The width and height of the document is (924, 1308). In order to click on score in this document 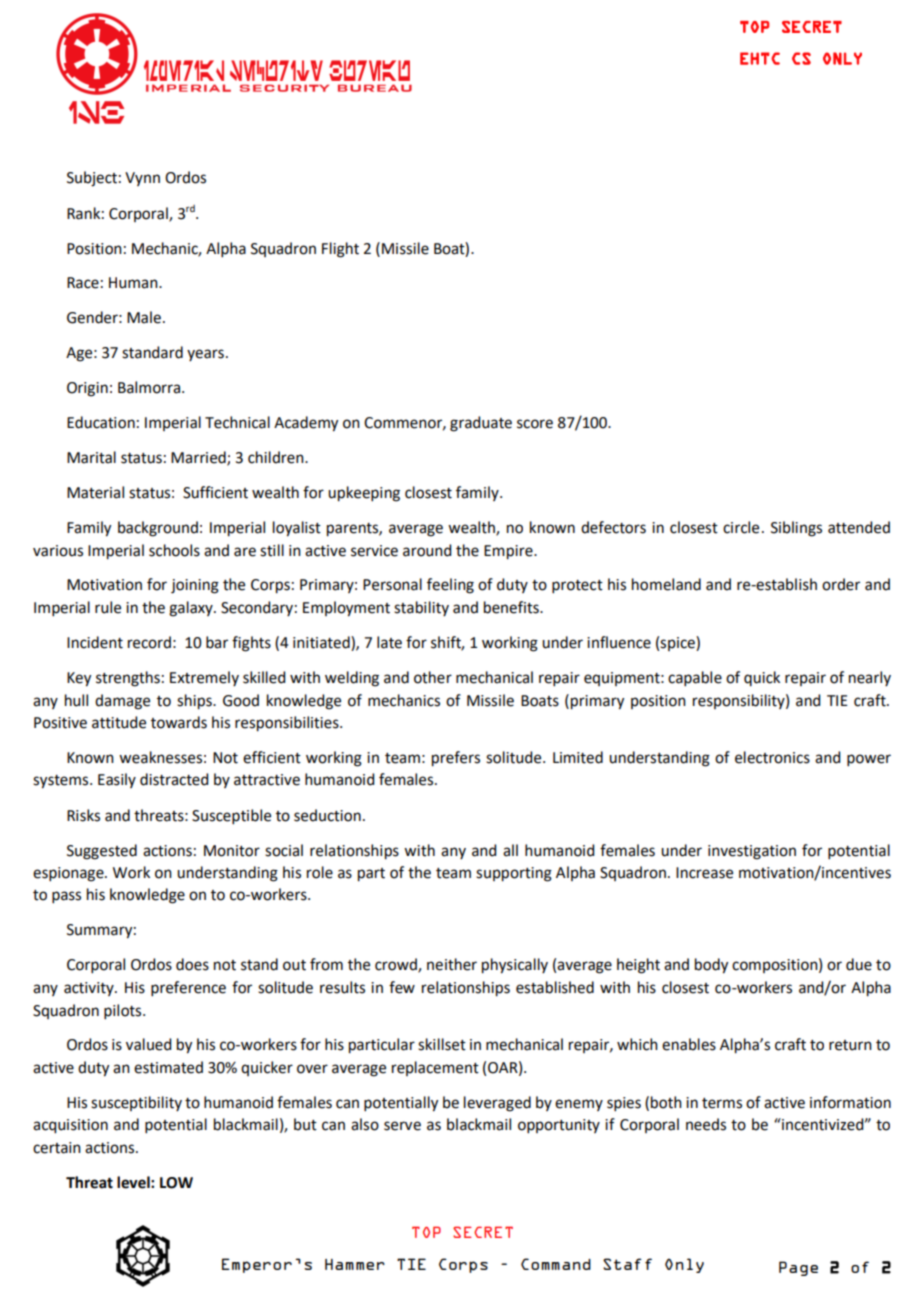, I will do `click(535, 424)`.
